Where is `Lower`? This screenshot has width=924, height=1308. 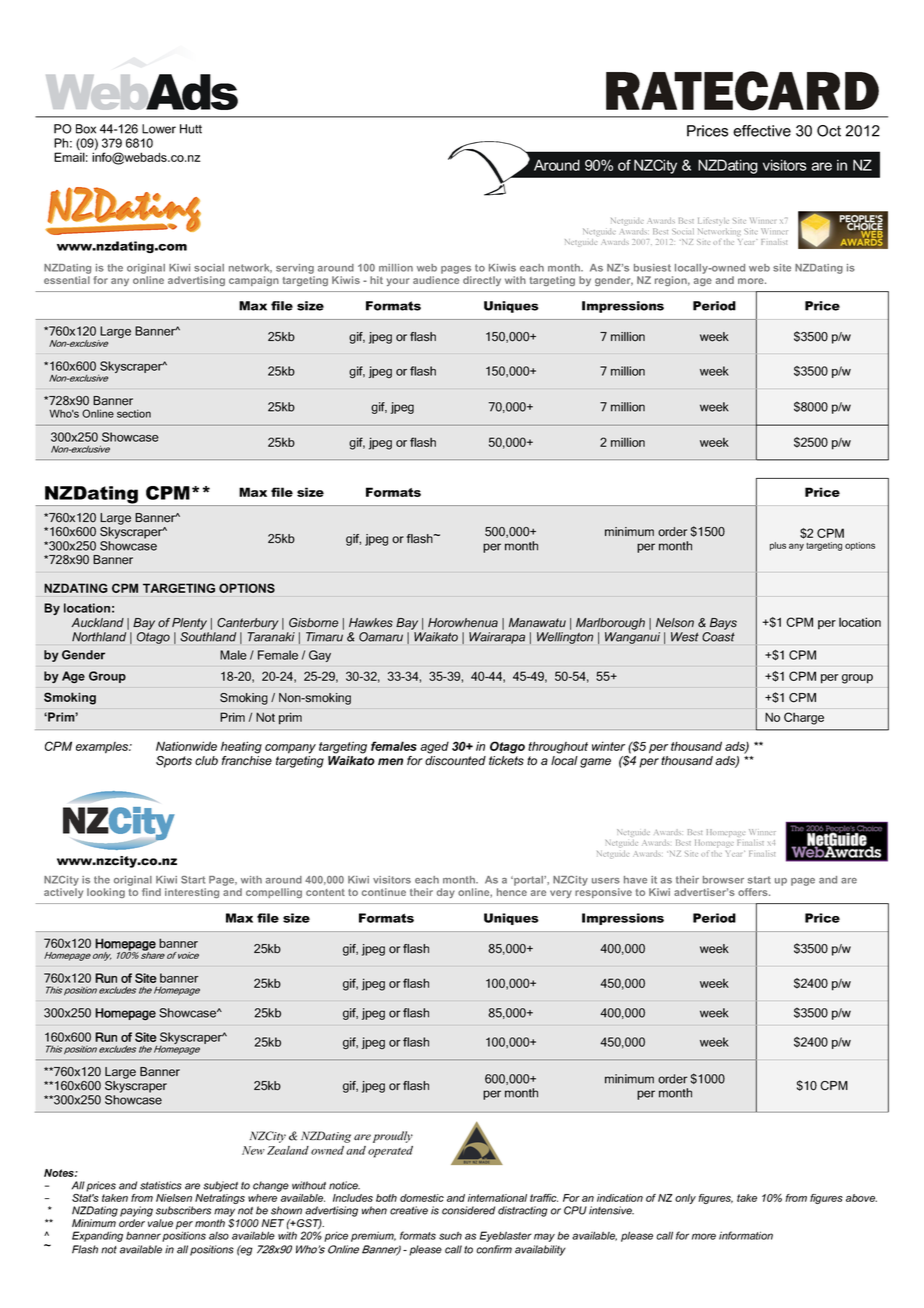 Lower is located at coordinates (159, 129).
